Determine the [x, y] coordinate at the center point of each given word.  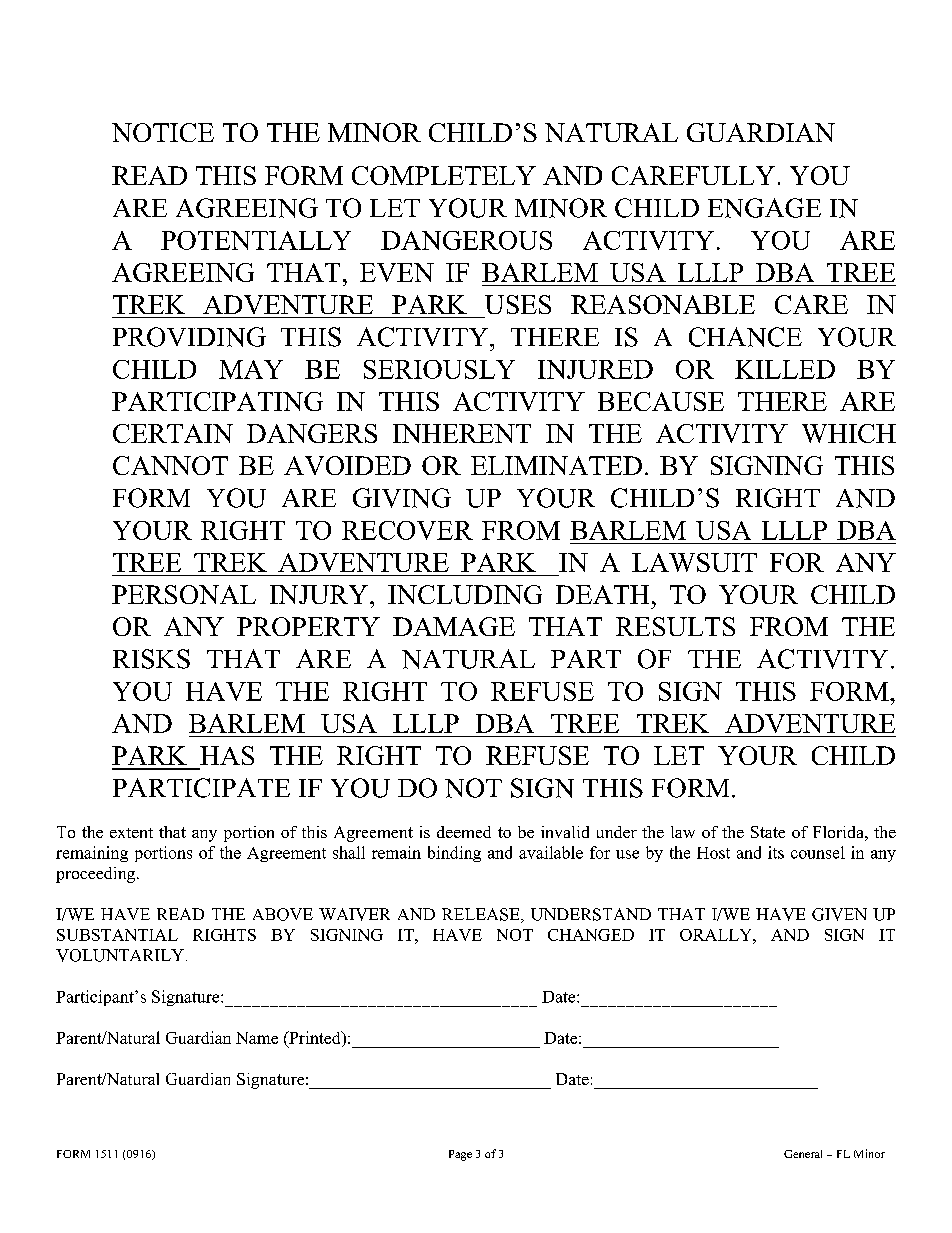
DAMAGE [454, 626]
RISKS [151, 659]
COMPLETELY [444, 175]
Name [257, 1038]
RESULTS [675, 626]
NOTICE [163, 132]
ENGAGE [764, 208]
